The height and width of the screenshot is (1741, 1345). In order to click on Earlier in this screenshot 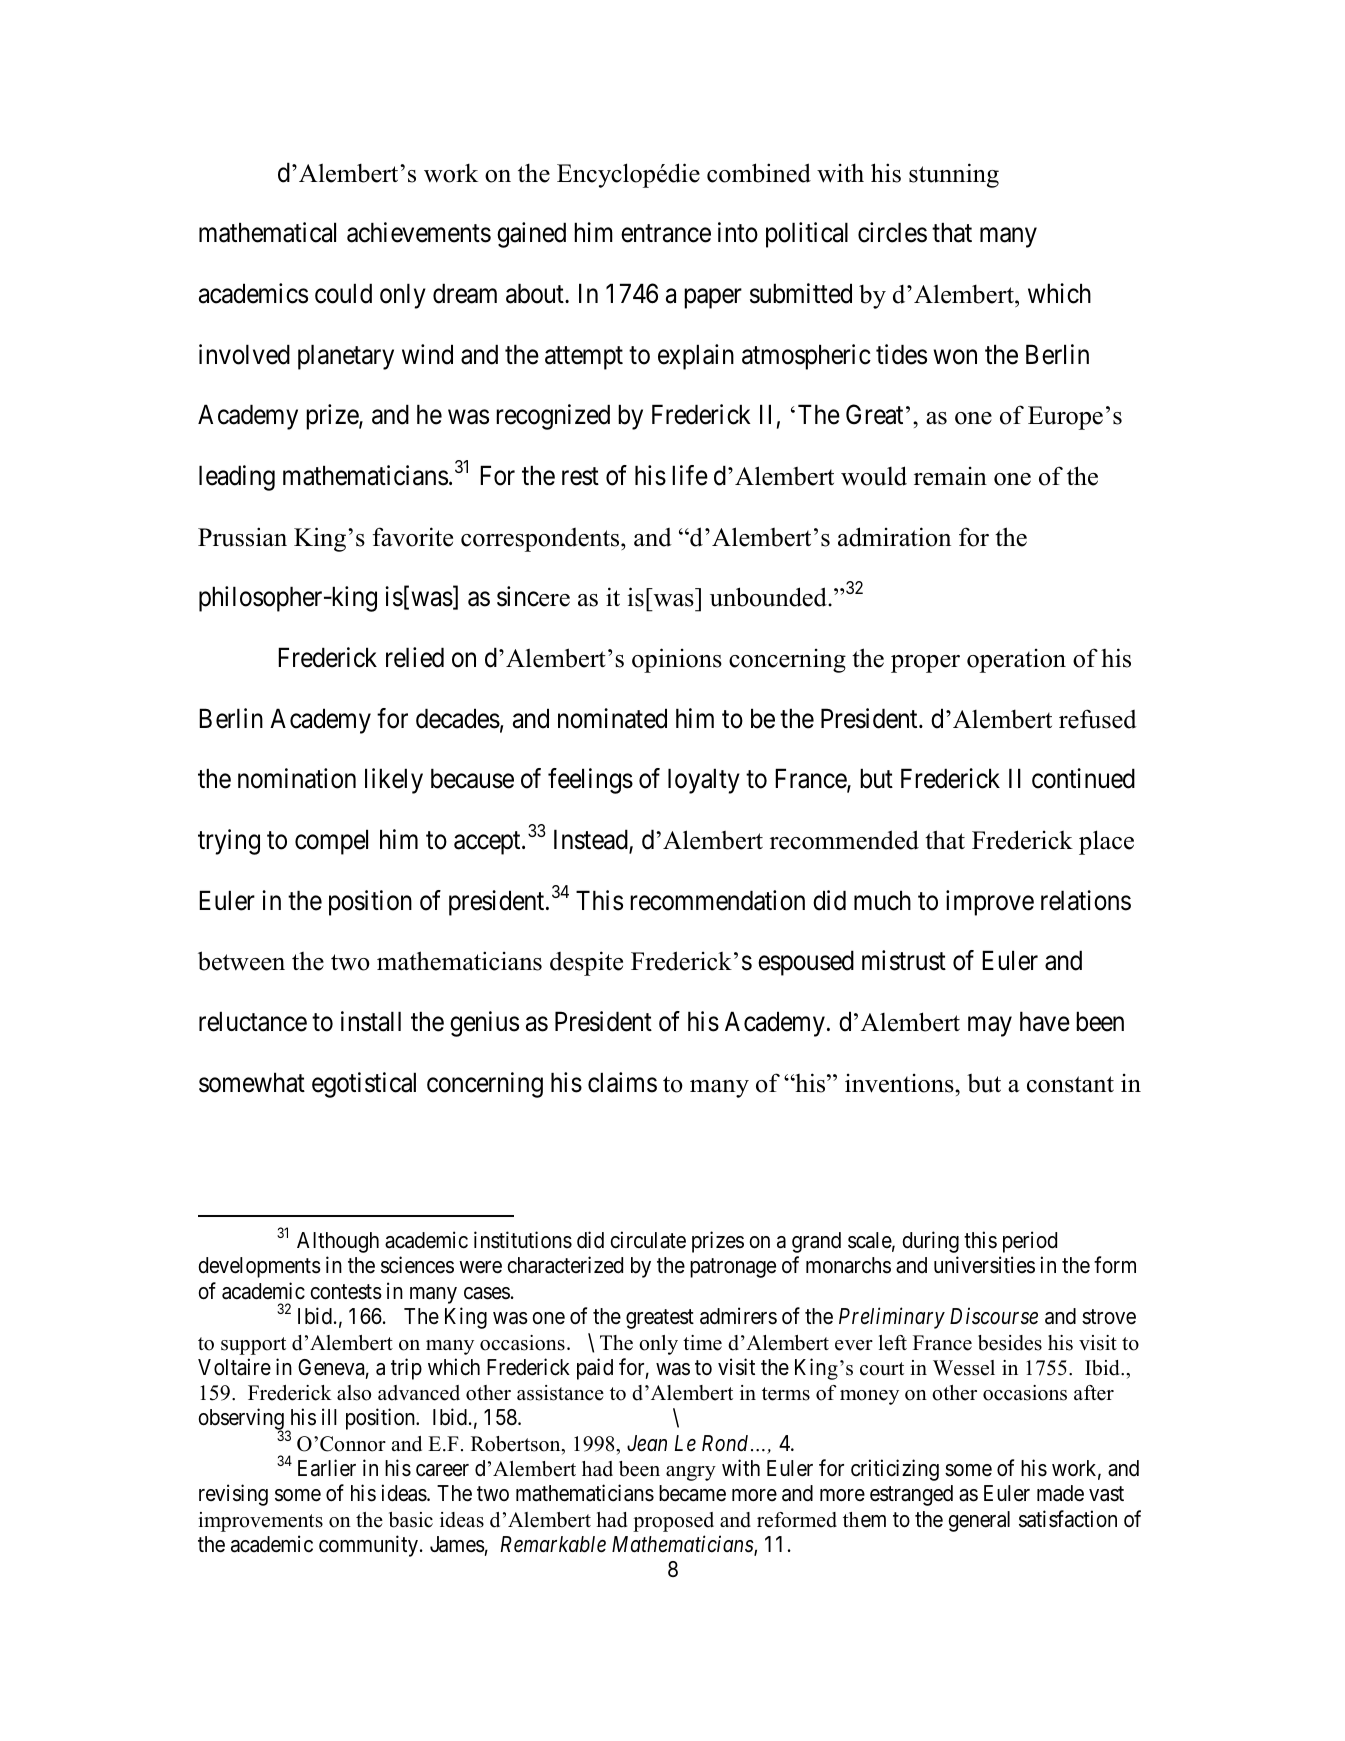, I will do `click(327, 1468)`.
